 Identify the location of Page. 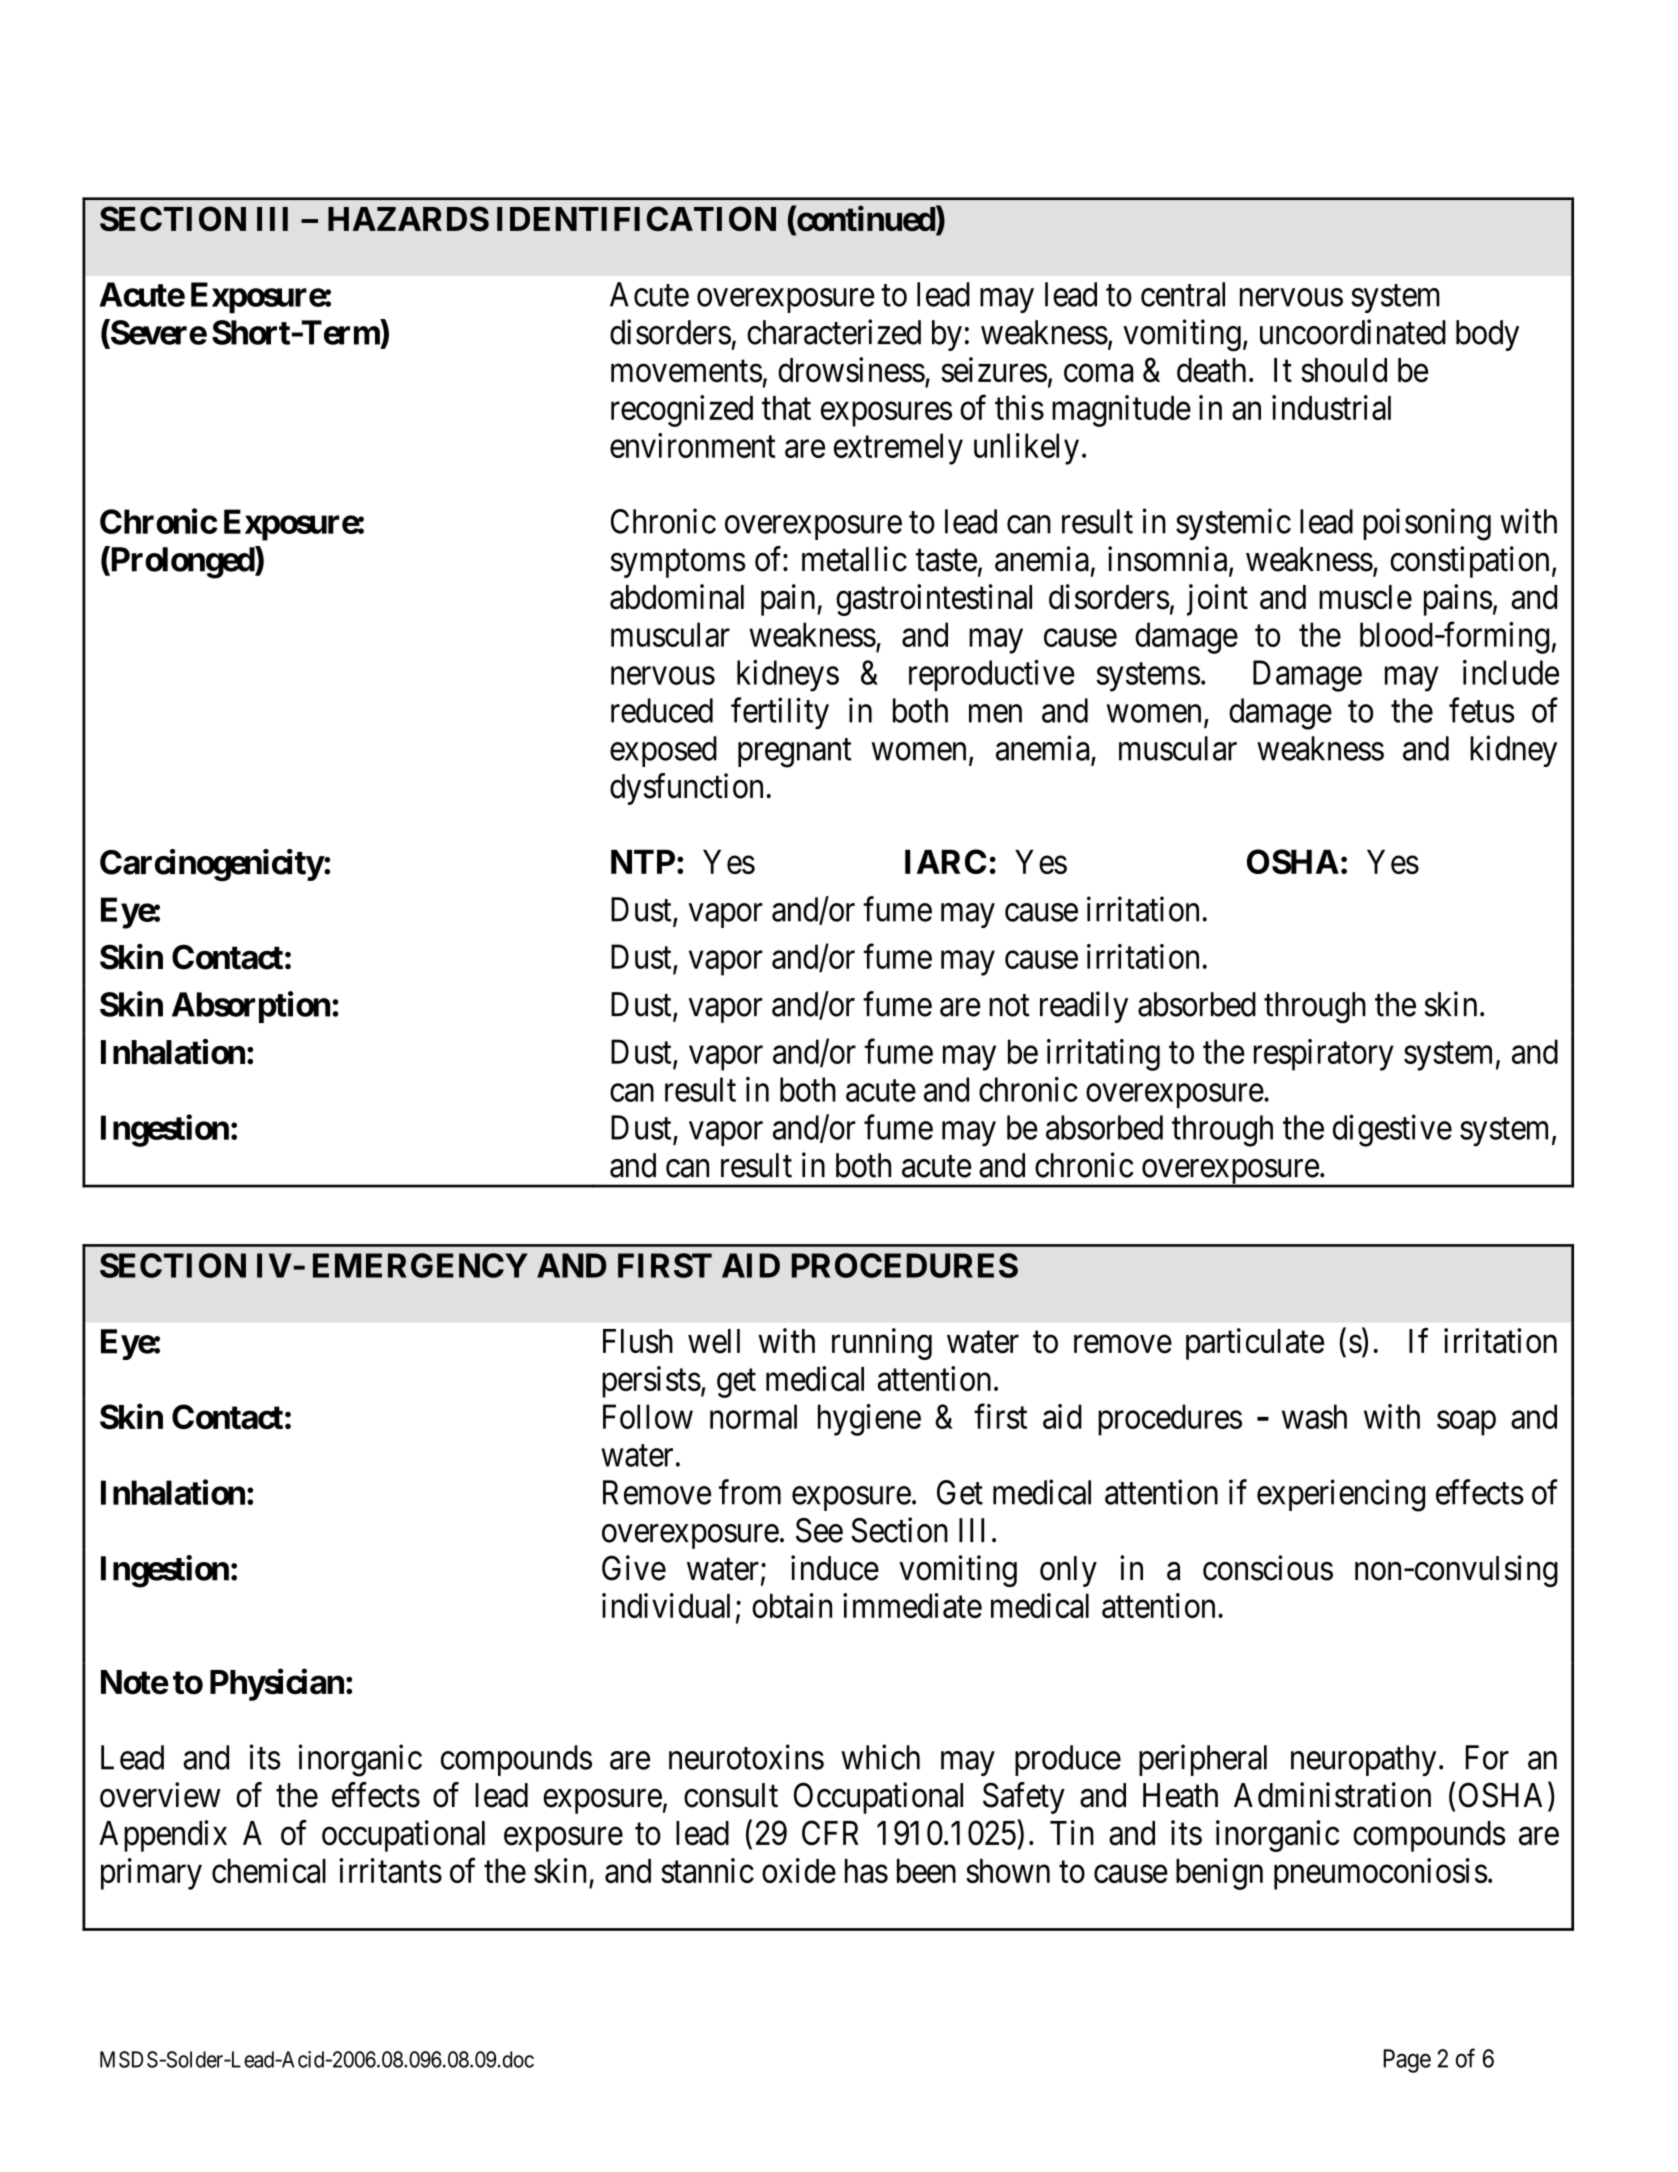
(1407, 2061).
